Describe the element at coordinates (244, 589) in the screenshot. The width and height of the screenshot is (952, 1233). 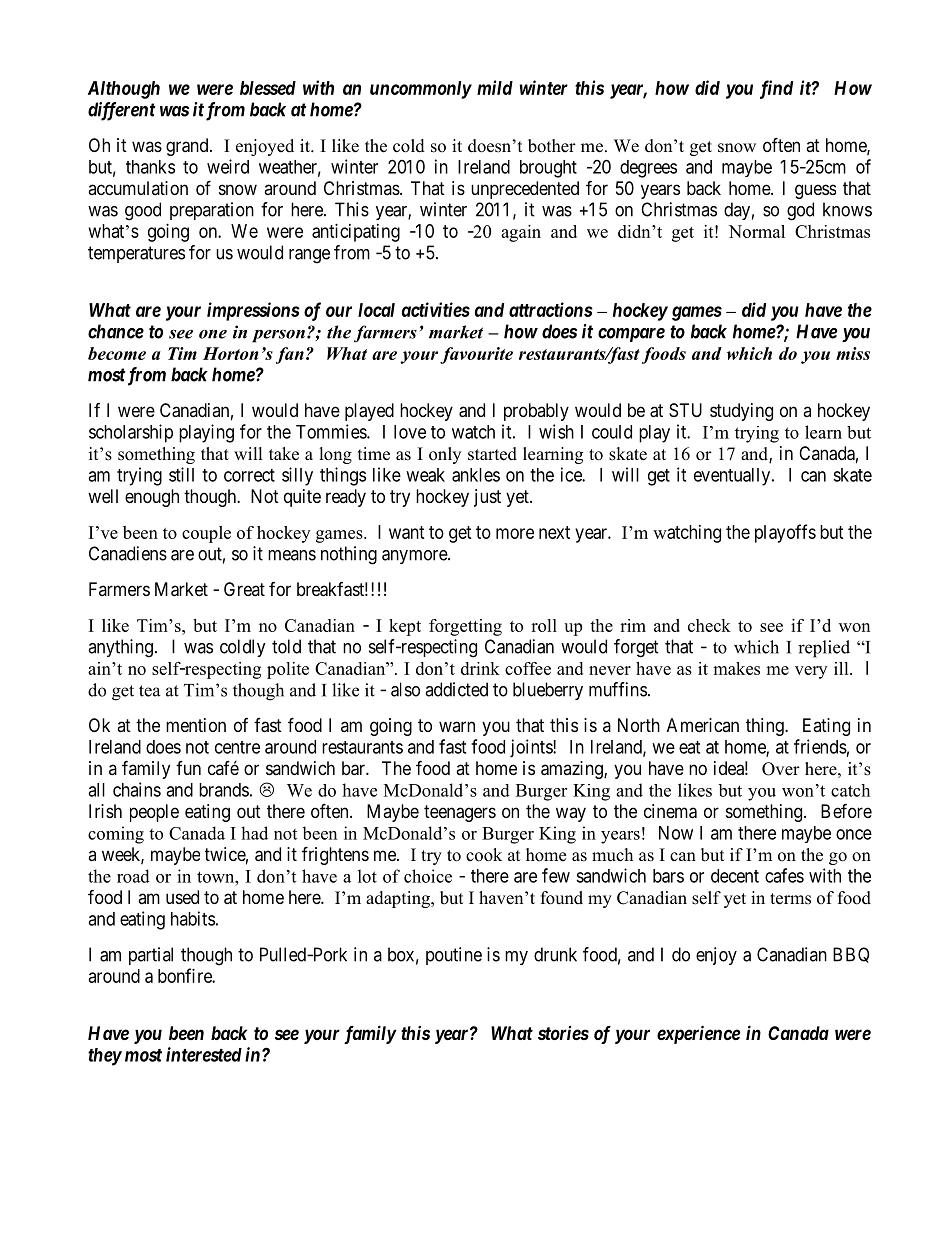
I see `Great` at that location.
